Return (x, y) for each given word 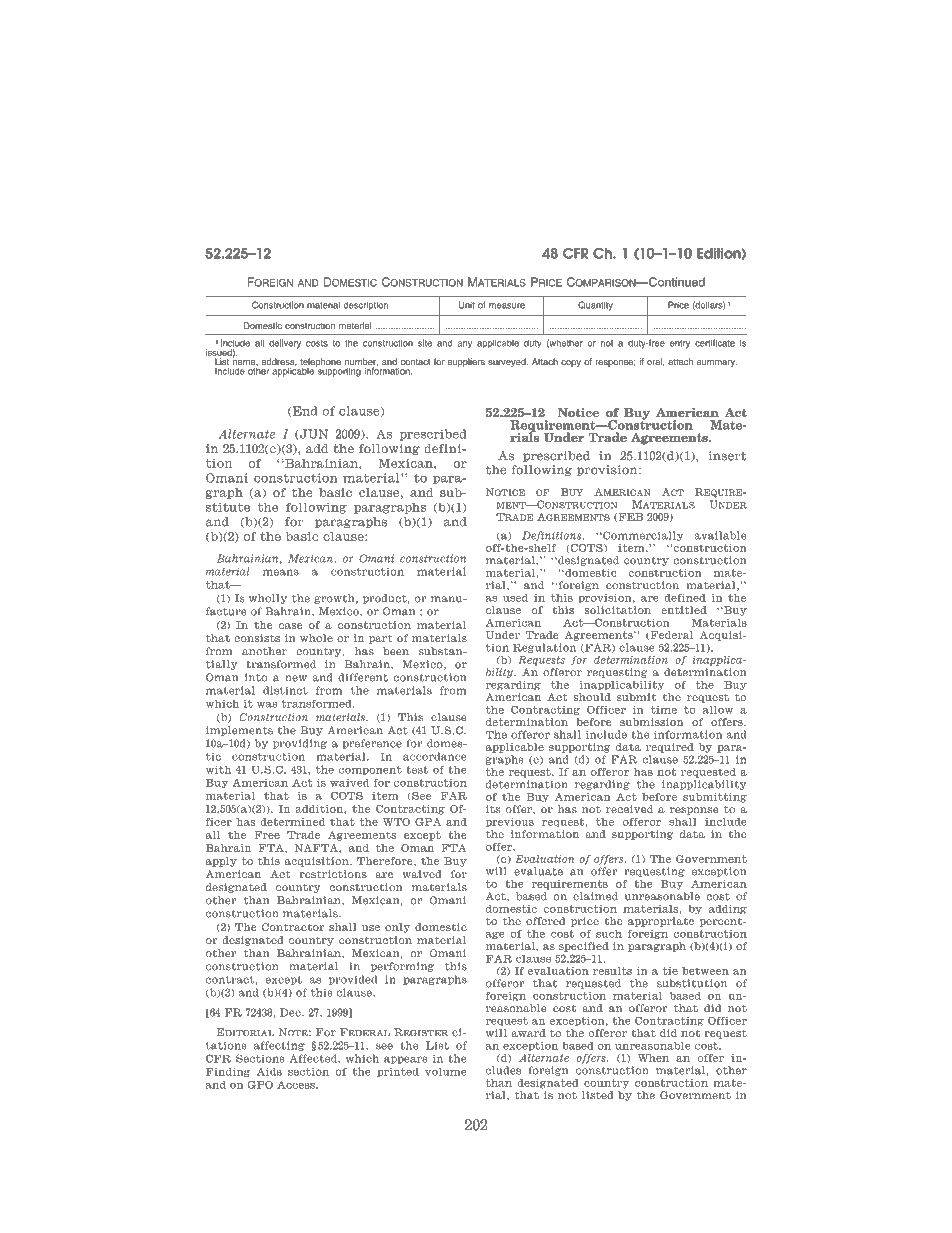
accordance (434, 756)
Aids (269, 1071)
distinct (285, 690)
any (465, 345)
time (664, 710)
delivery (285, 344)
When (653, 1058)
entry (680, 344)
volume (445, 1071)
